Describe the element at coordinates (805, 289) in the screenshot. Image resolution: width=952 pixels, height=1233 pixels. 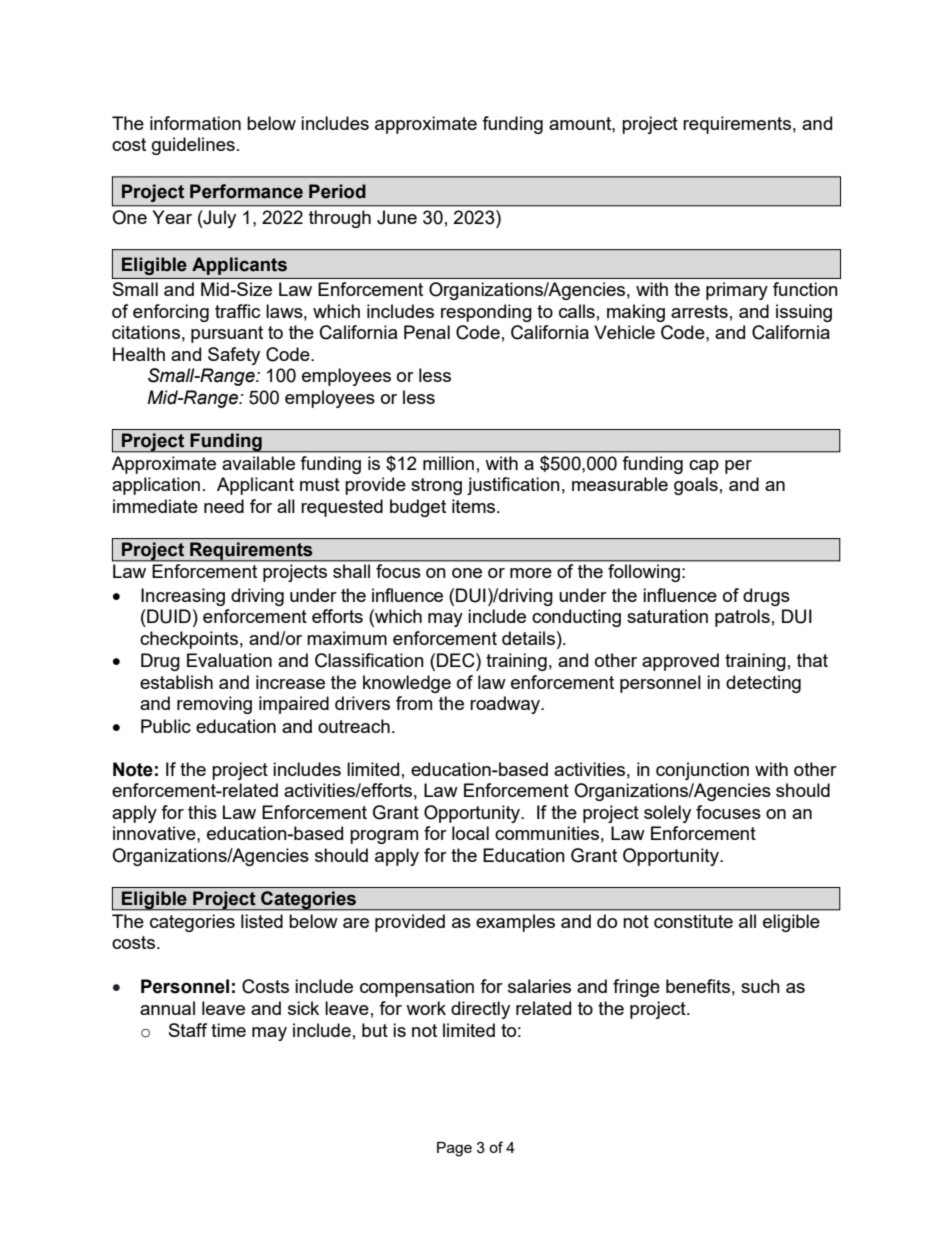
I see `function` at that location.
